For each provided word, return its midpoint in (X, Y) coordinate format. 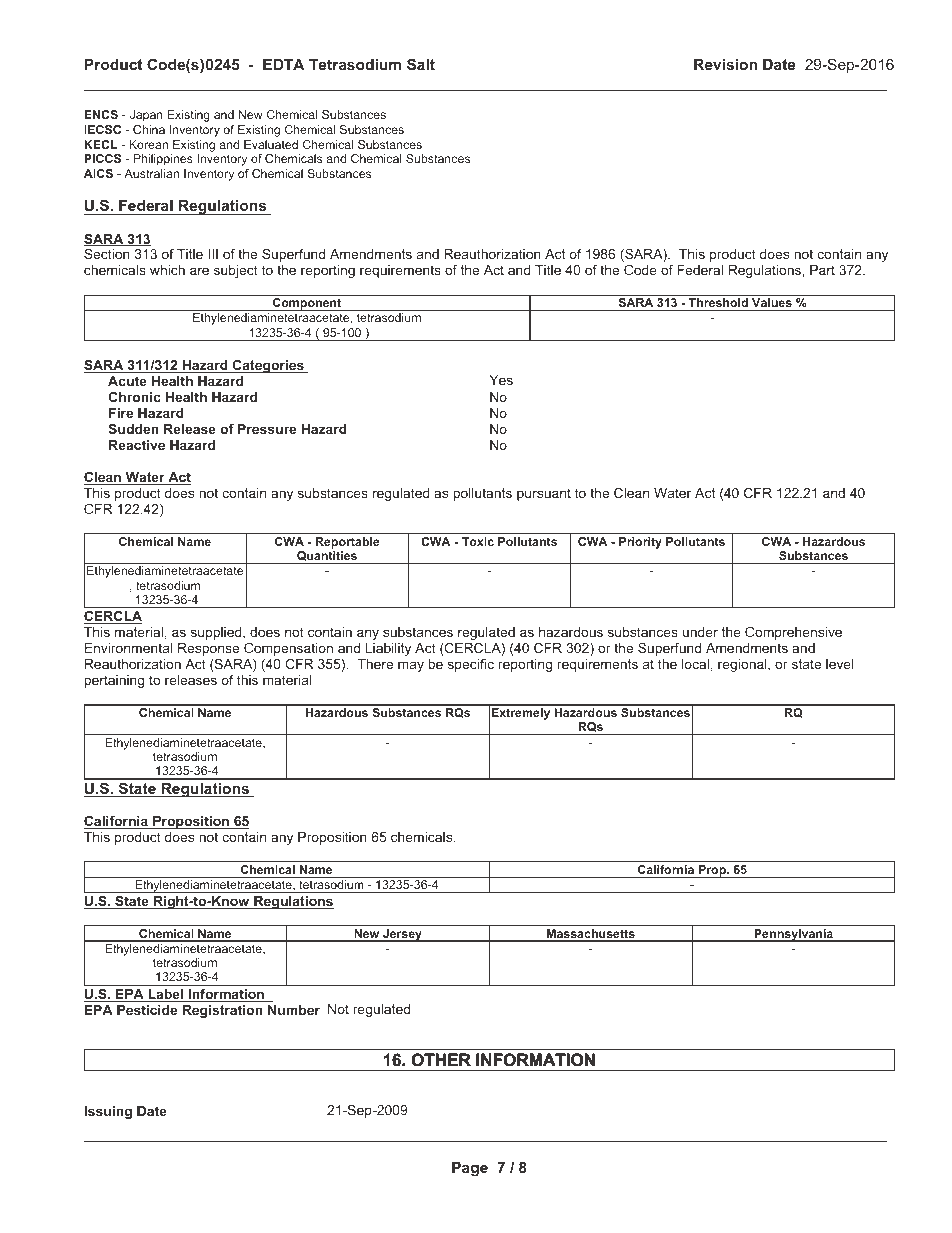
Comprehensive (793, 633)
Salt (421, 64)
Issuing (108, 1112)
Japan (146, 116)
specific (471, 665)
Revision (725, 64)
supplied (217, 633)
